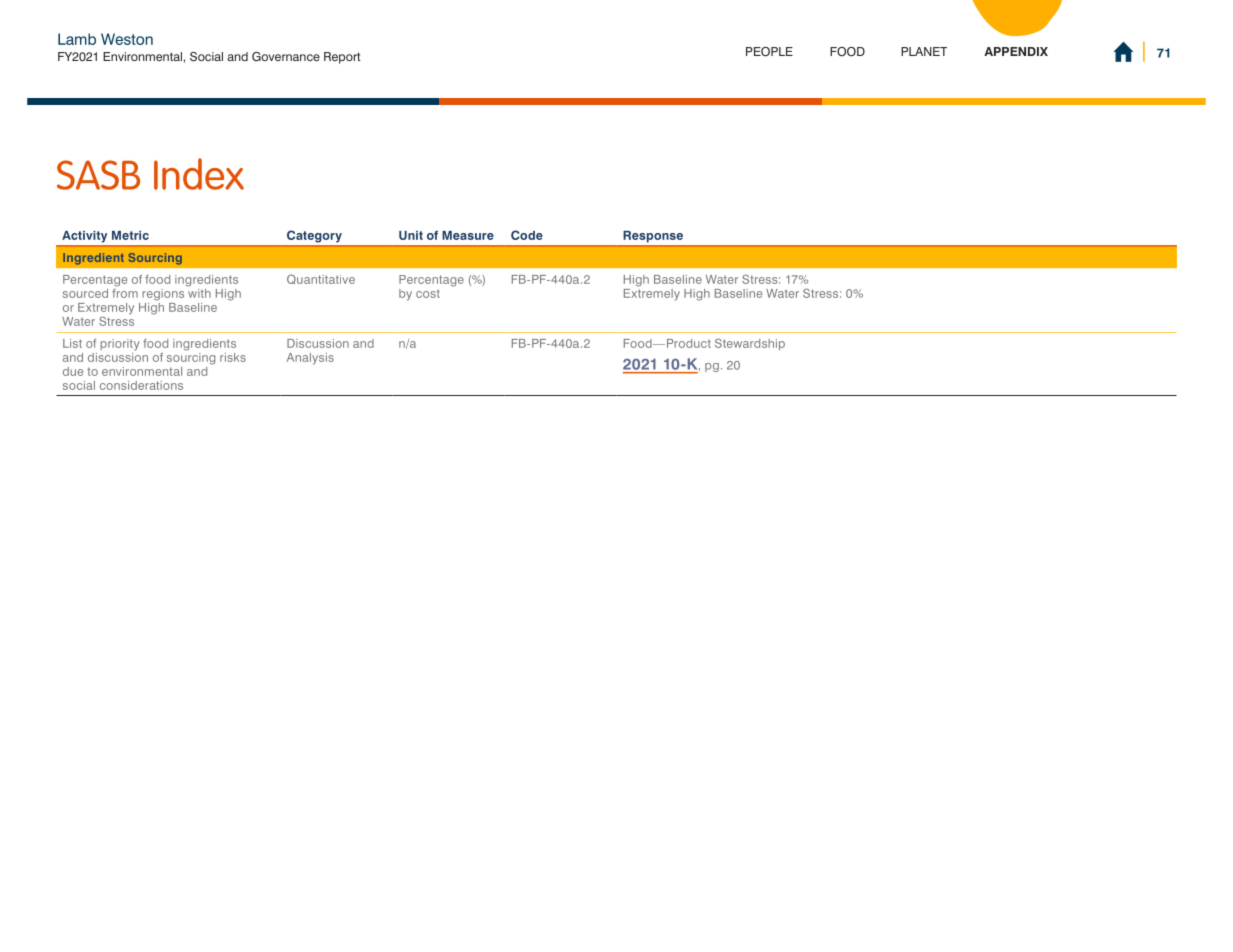 This document has height=952, width=1233. What do you see at coordinates (769, 52) in the document?
I see `PEOPLE` at bounding box center [769, 52].
